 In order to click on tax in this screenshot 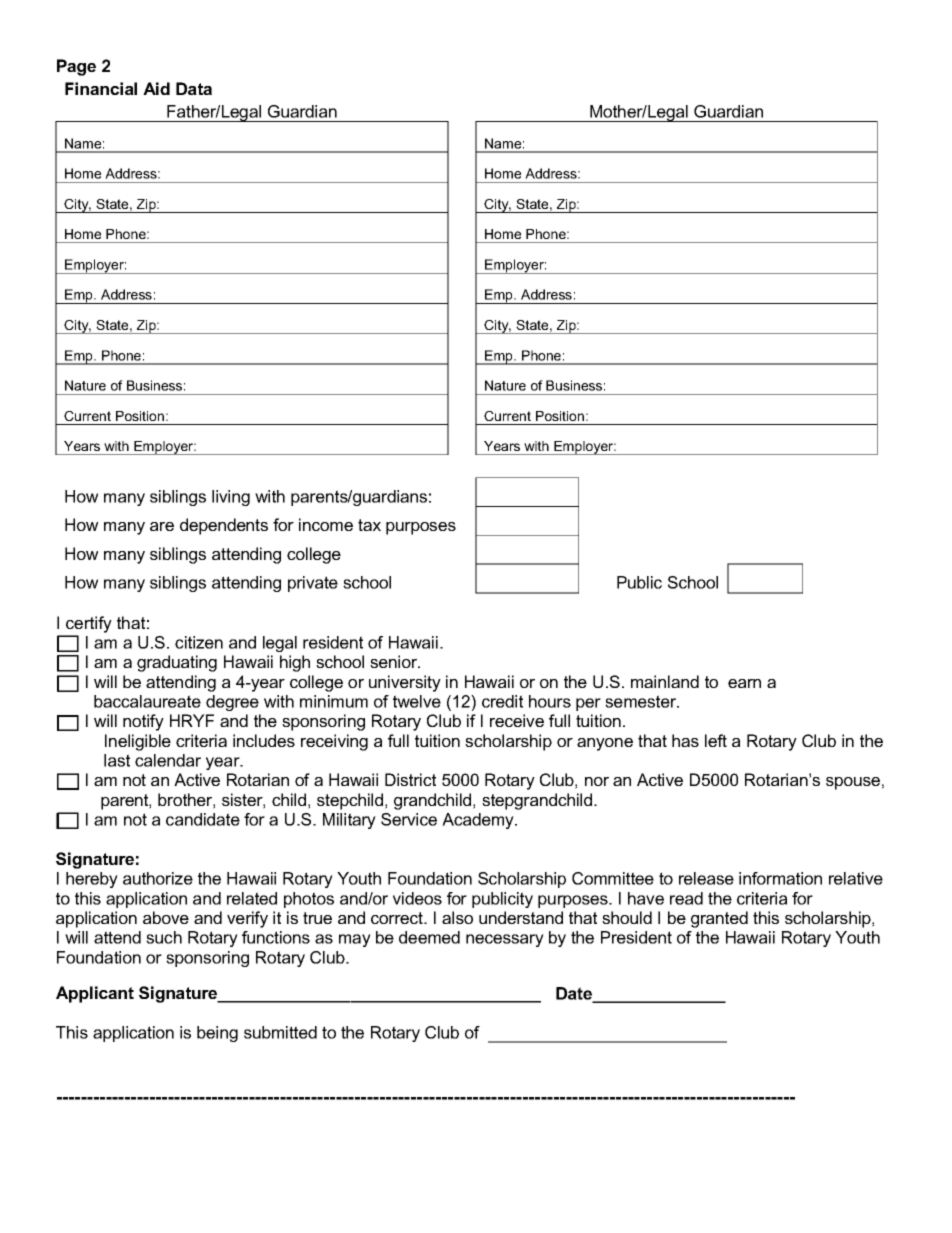, I will do `click(369, 525)`.
